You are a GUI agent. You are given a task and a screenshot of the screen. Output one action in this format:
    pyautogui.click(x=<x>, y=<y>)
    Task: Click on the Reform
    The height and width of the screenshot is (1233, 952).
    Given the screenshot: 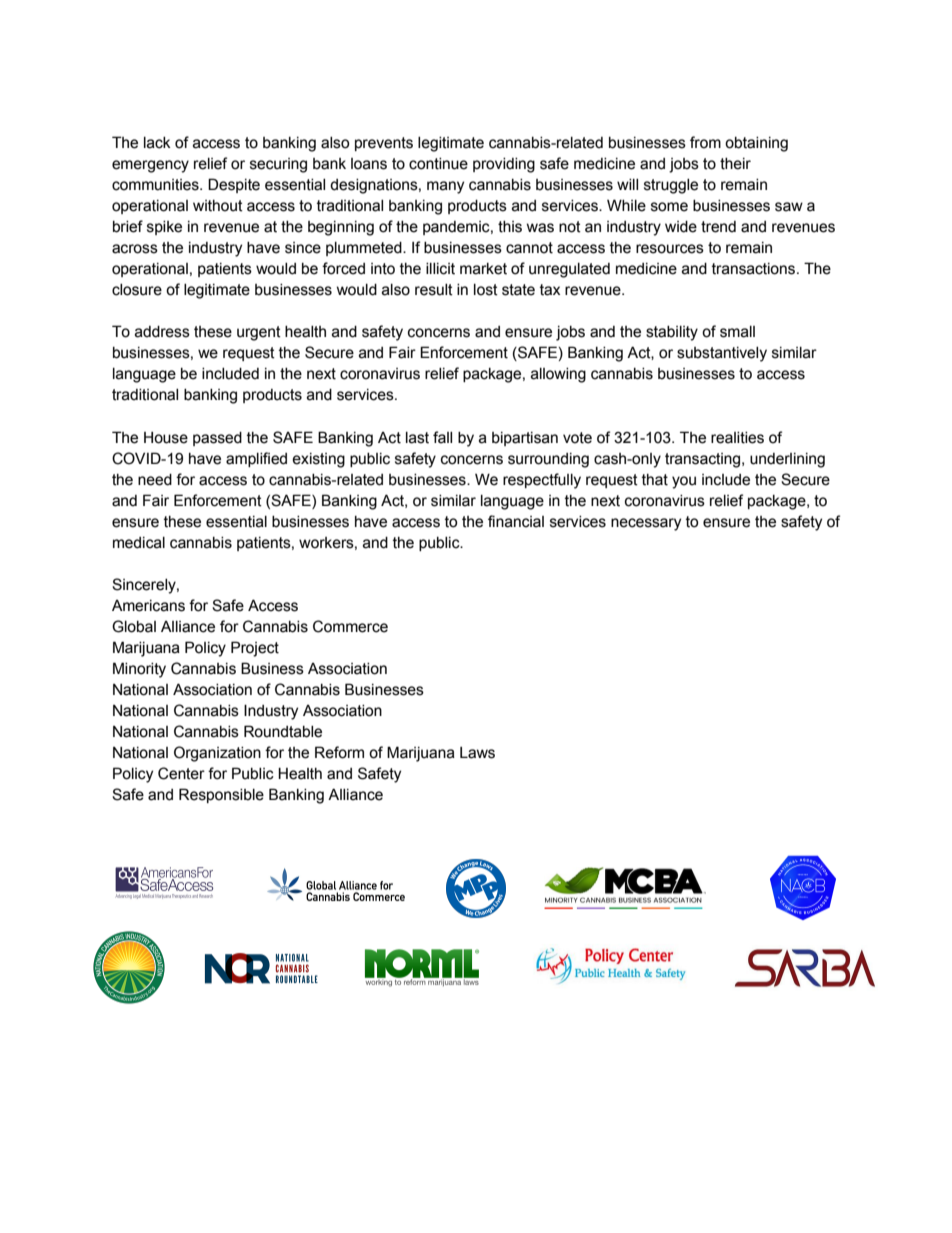 What is the action you would take?
    pyautogui.click(x=339, y=752)
